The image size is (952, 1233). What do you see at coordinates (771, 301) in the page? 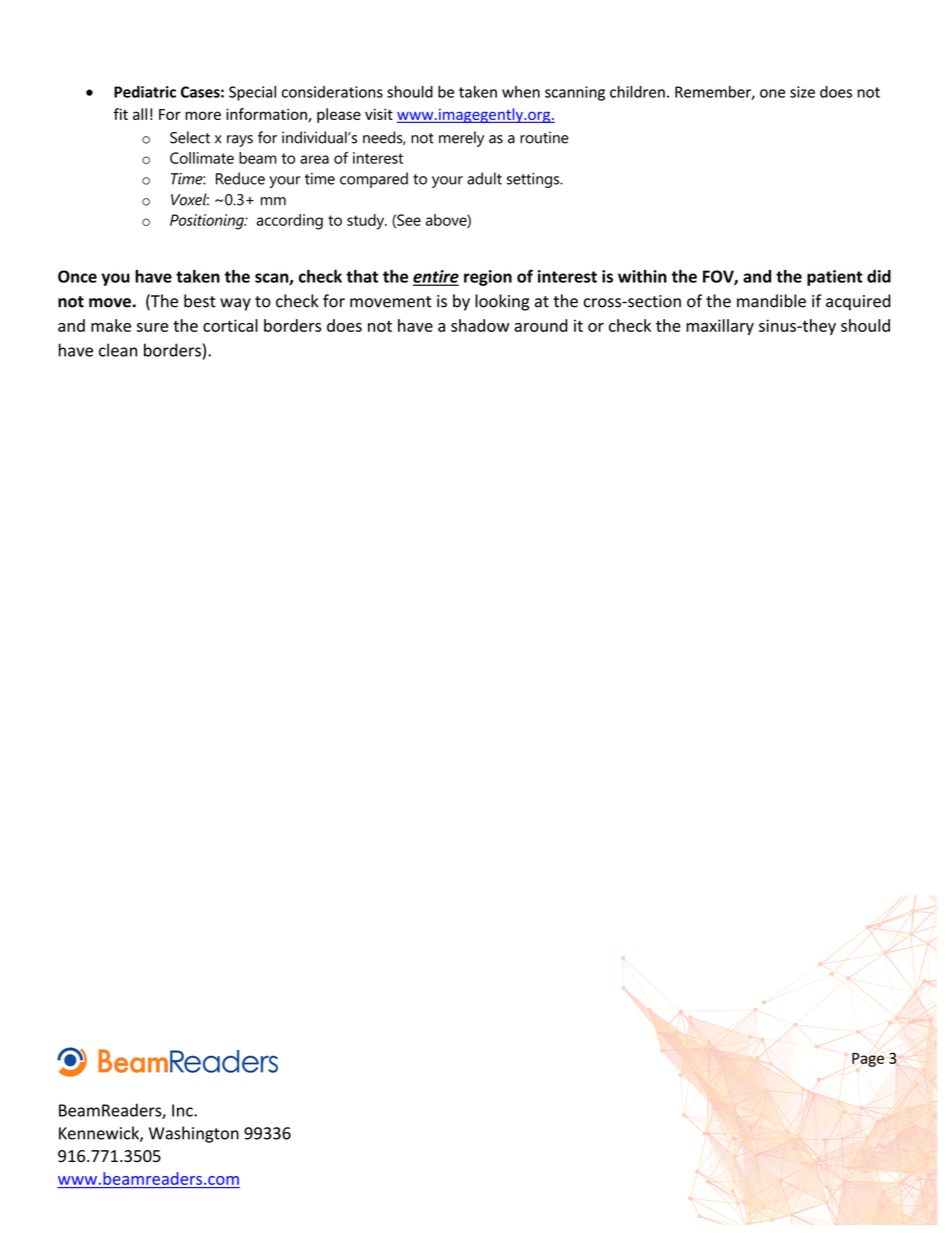
I see `mandible` at bounding box center [771, 301].
